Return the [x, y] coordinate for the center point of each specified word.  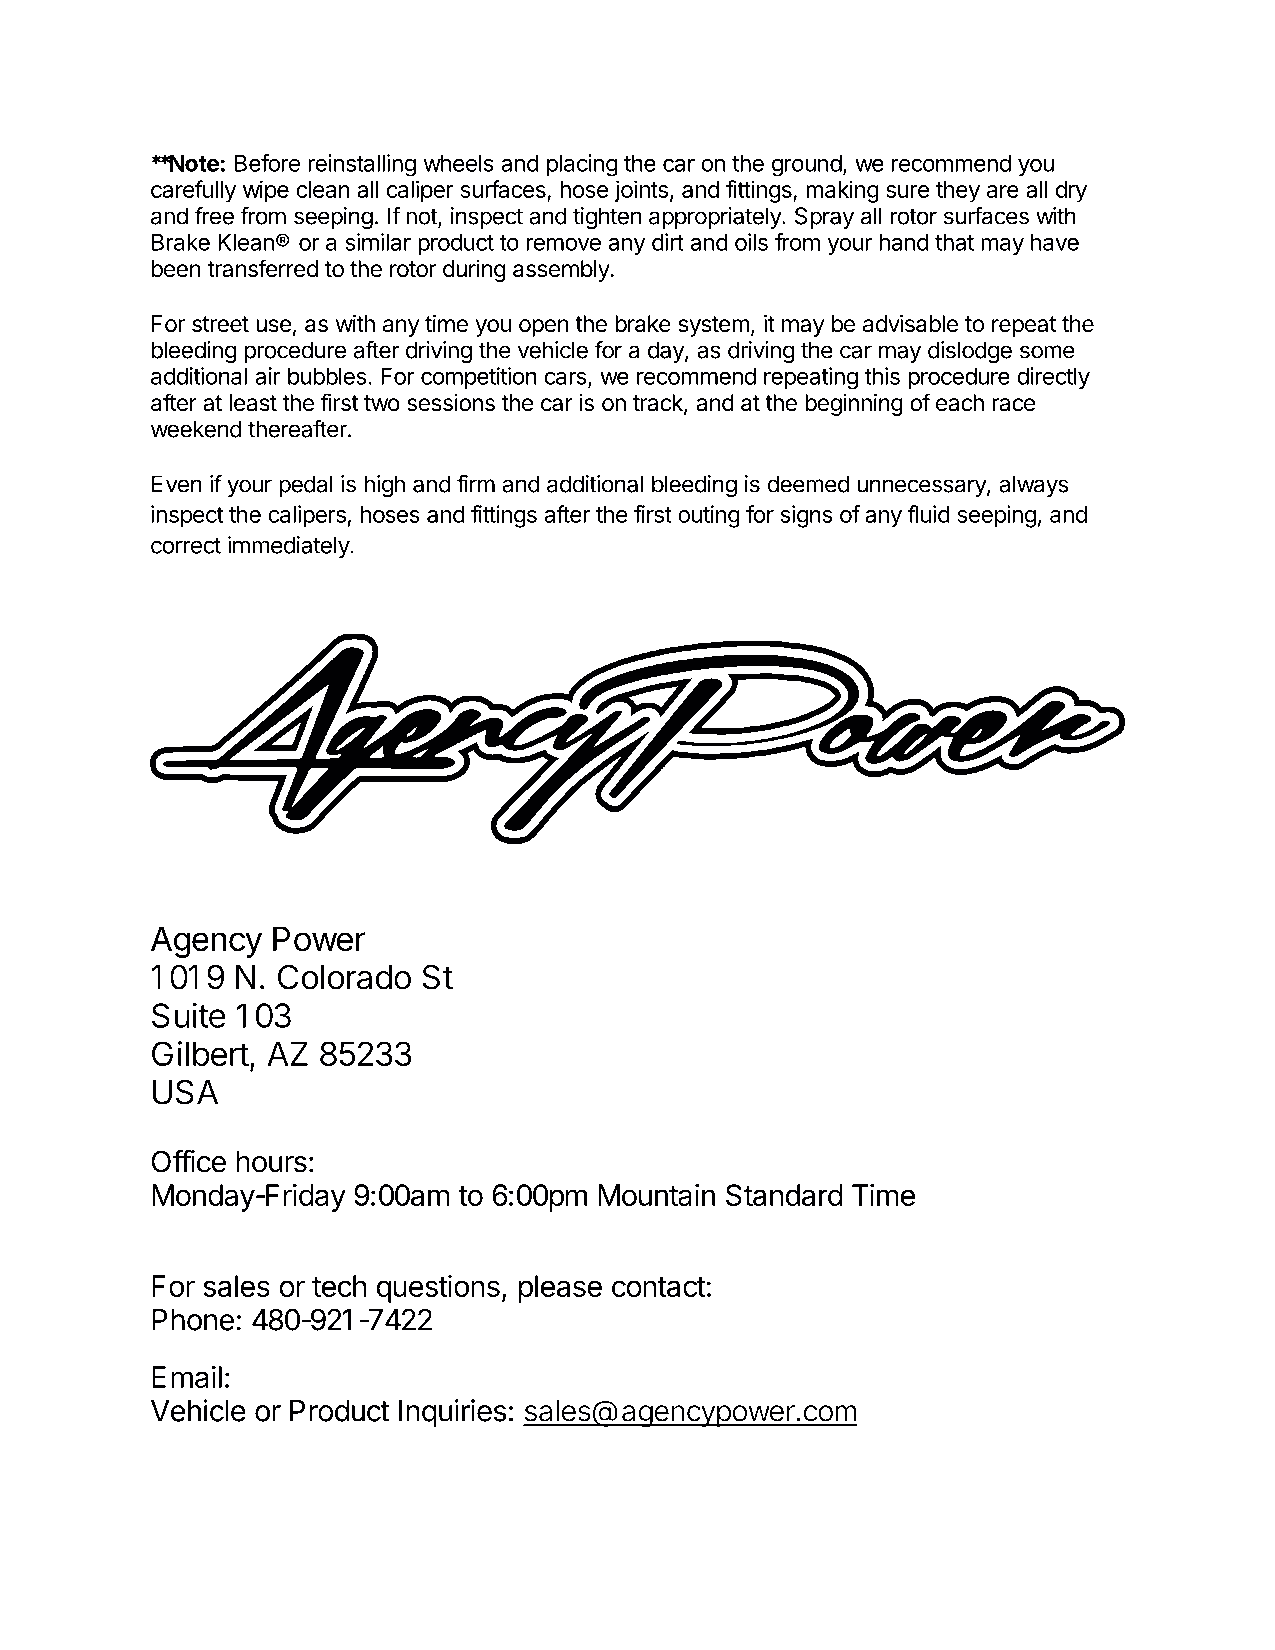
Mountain [656, 1195]
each [960, 403]
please [560, 1289]
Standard [784, 1195]
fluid [929, 514]
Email [187, 1377]
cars [567, 379]
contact [659, 1287]
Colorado [344, 977]
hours [271, 1162]
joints [641, 191]
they [958, 192]
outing [709, 516]
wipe [266, 191]
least [253, 403]
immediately [289, 547]
